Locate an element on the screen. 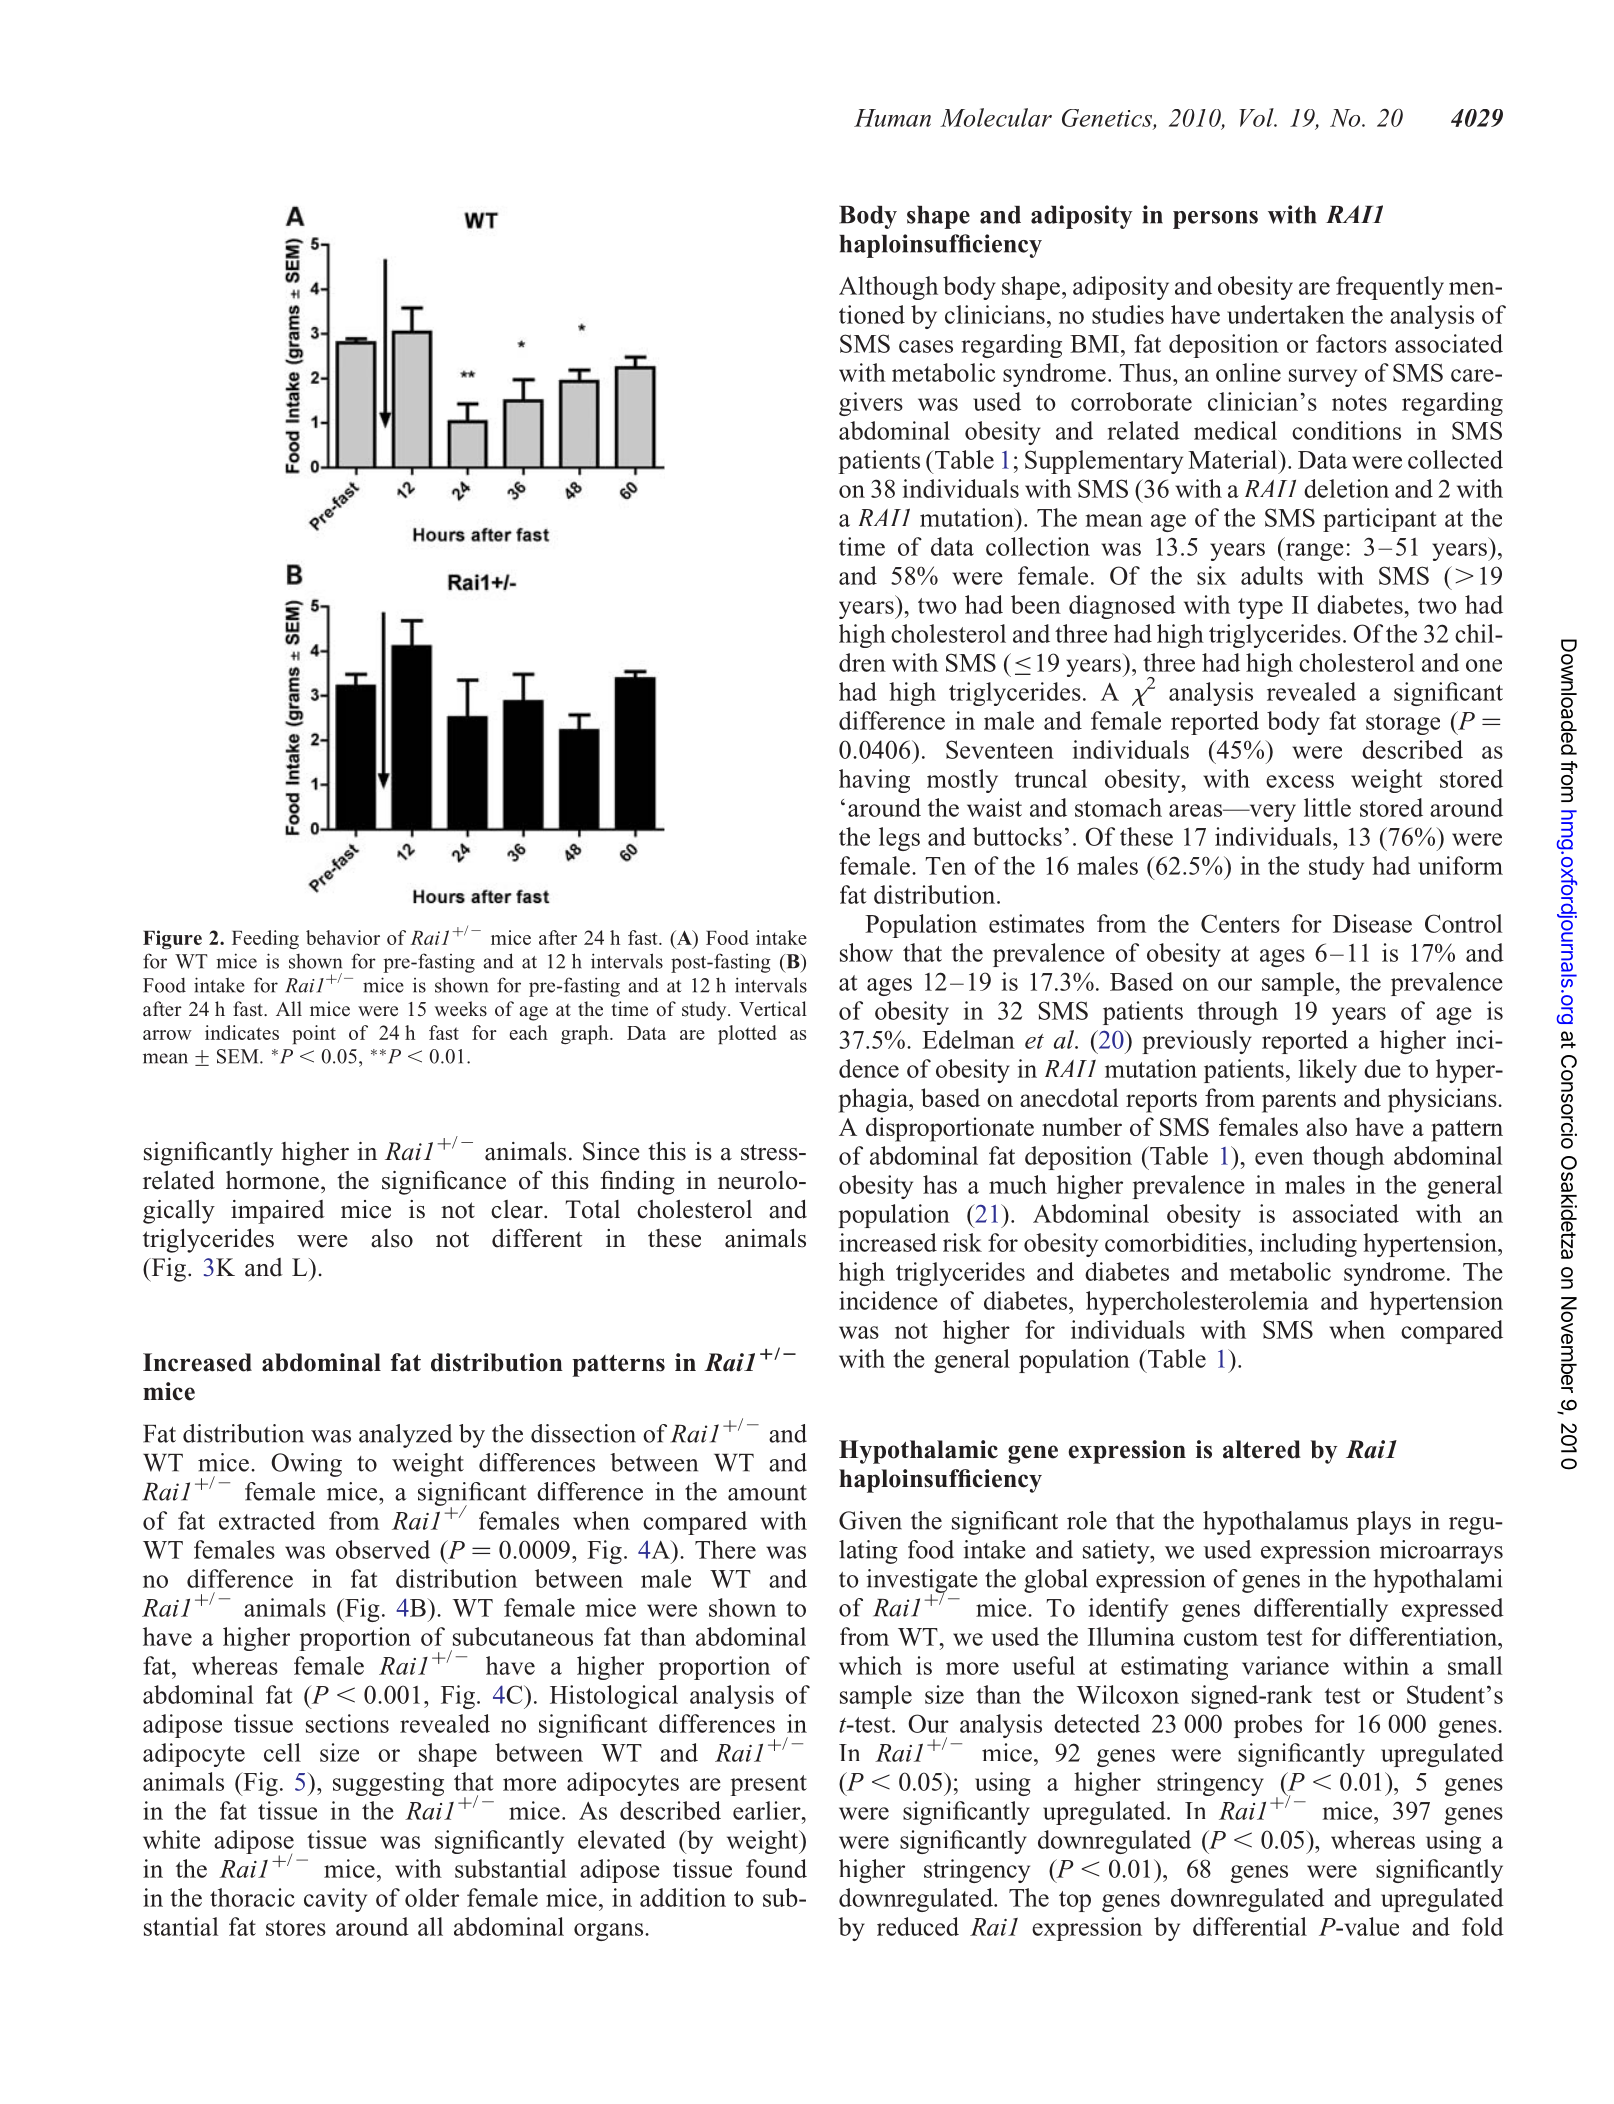 The width and height of the screenshot is (1614, 2104). including is located at coordinates (1308, 1245).
